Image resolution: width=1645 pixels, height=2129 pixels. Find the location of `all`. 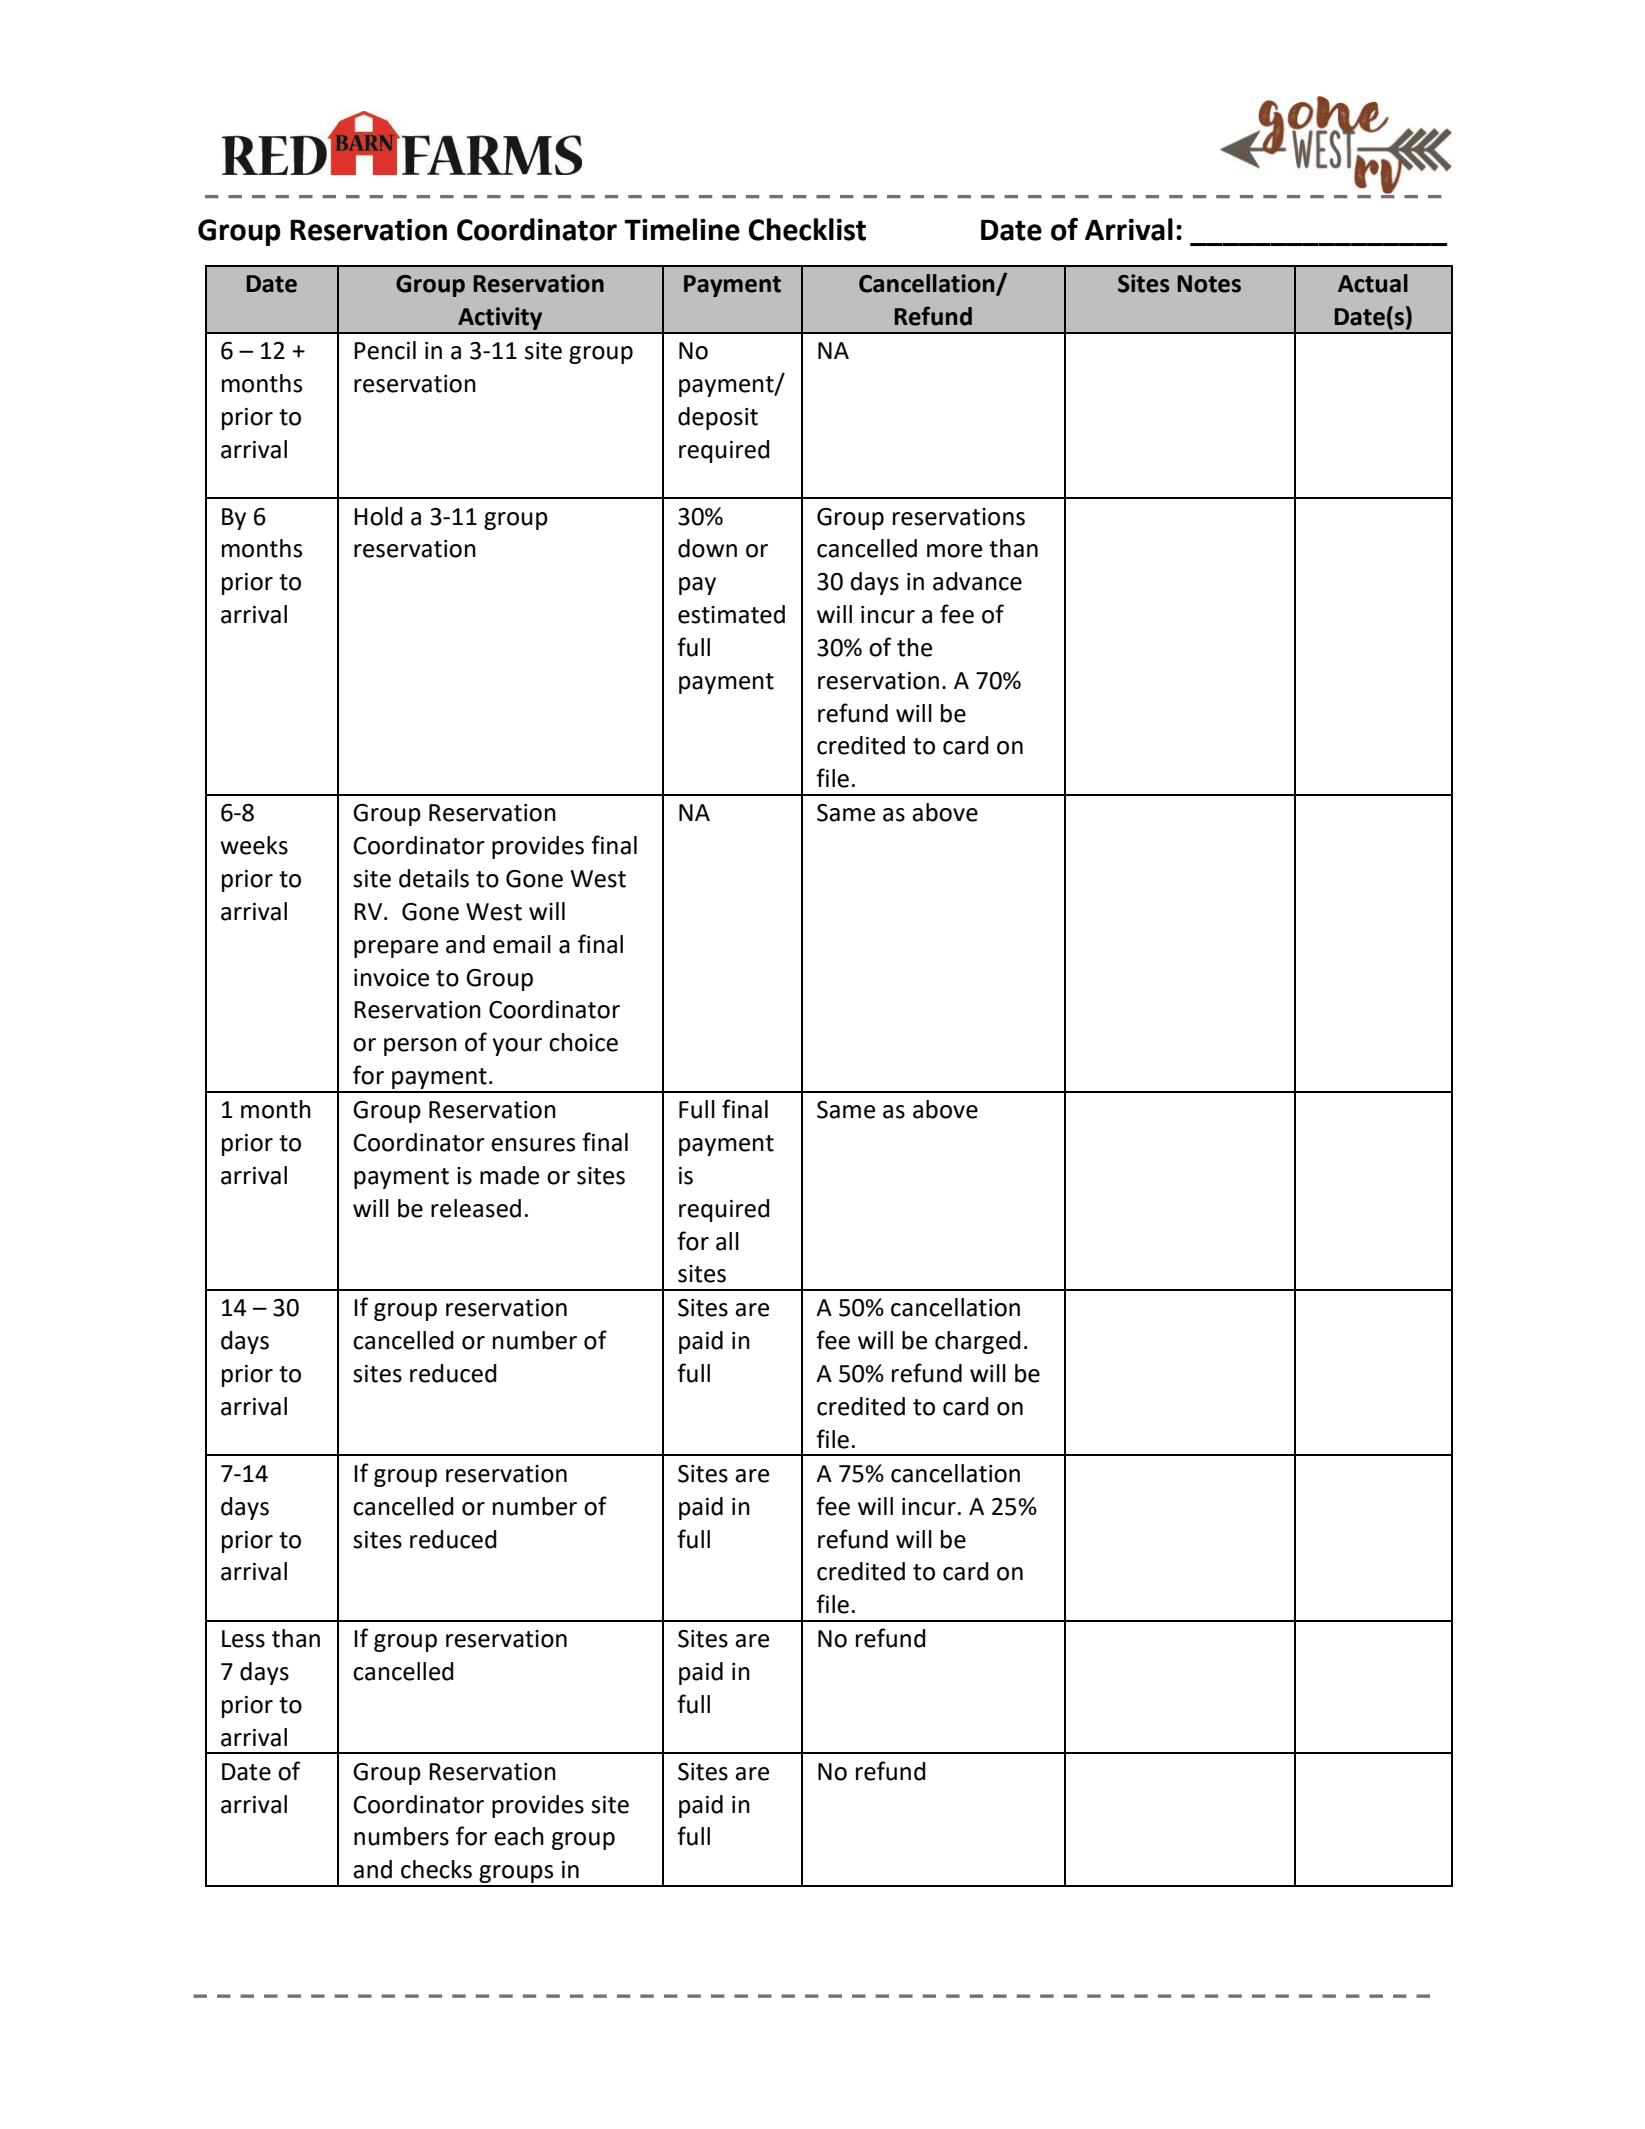

all is located at coordinates (727, 1241).
